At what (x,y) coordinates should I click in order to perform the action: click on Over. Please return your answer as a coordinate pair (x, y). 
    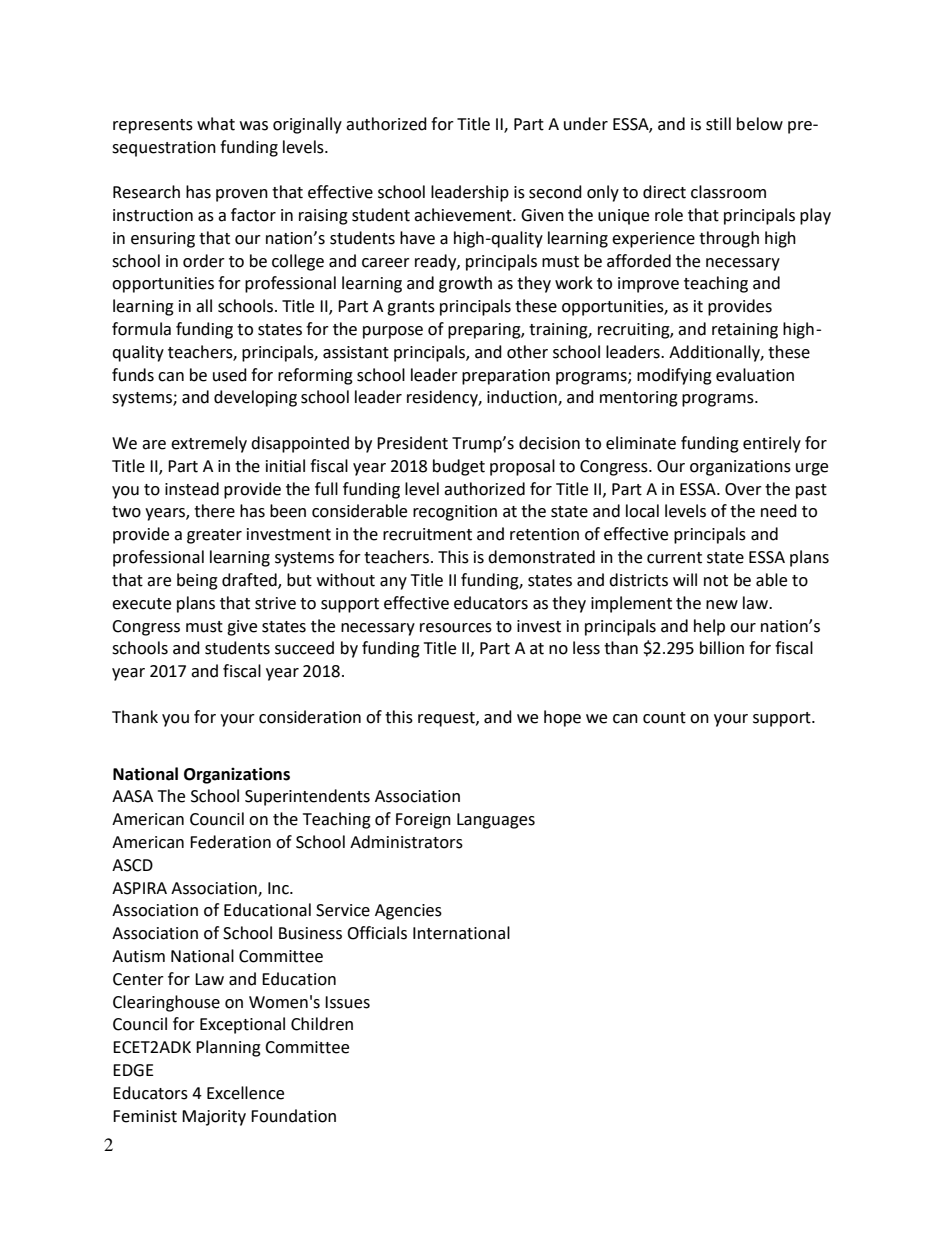
    Looking at the image, I should click on (743, 489).
